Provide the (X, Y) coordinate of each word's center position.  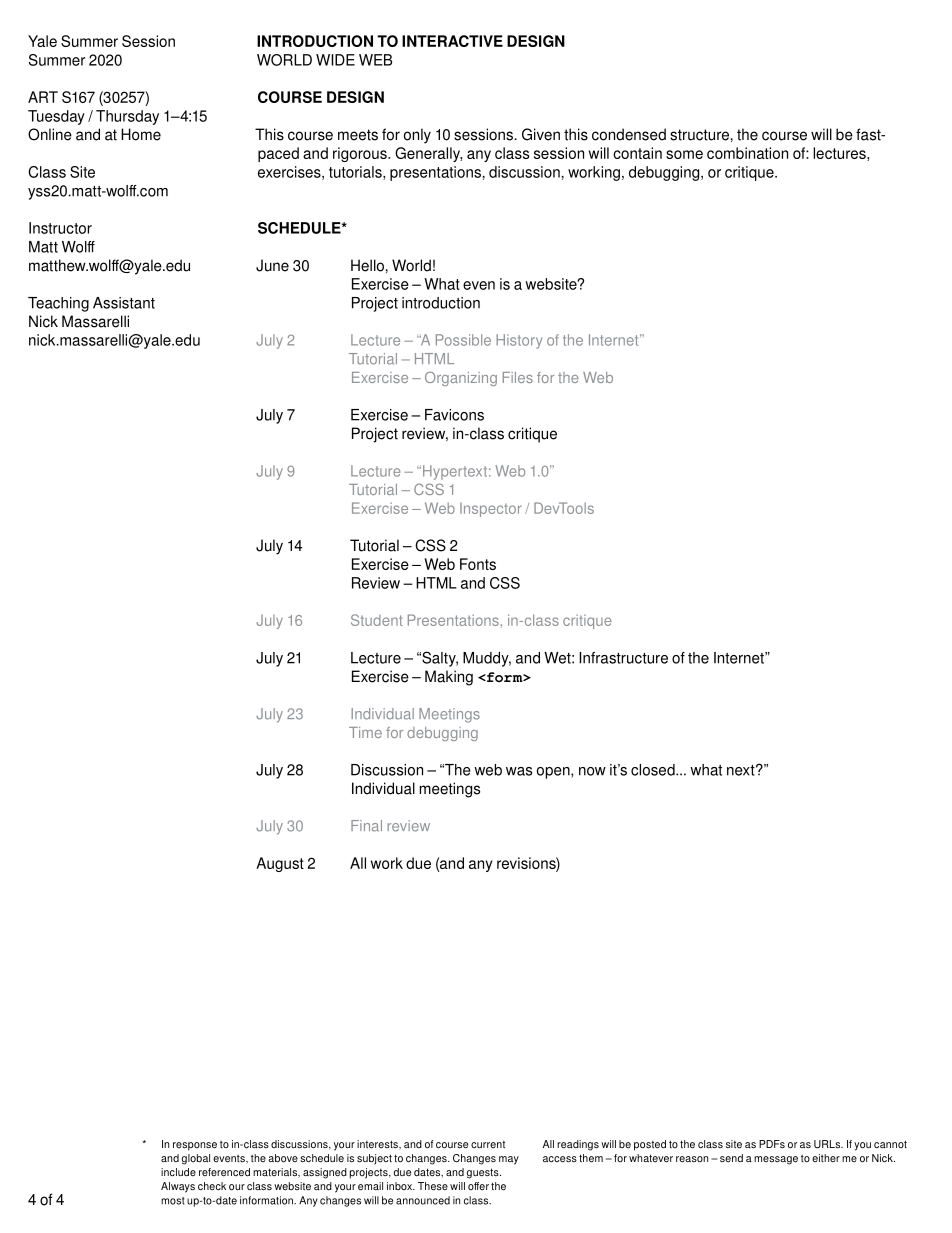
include (178, 1172)
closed (654, 770)
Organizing (461, 378)
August (280, 864)
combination (747, 153)
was (519, 771)
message (776, 1160)
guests (484, 1173)
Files (518, 377)
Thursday (127, 117)
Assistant (124, 303)
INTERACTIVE (452, 41)
